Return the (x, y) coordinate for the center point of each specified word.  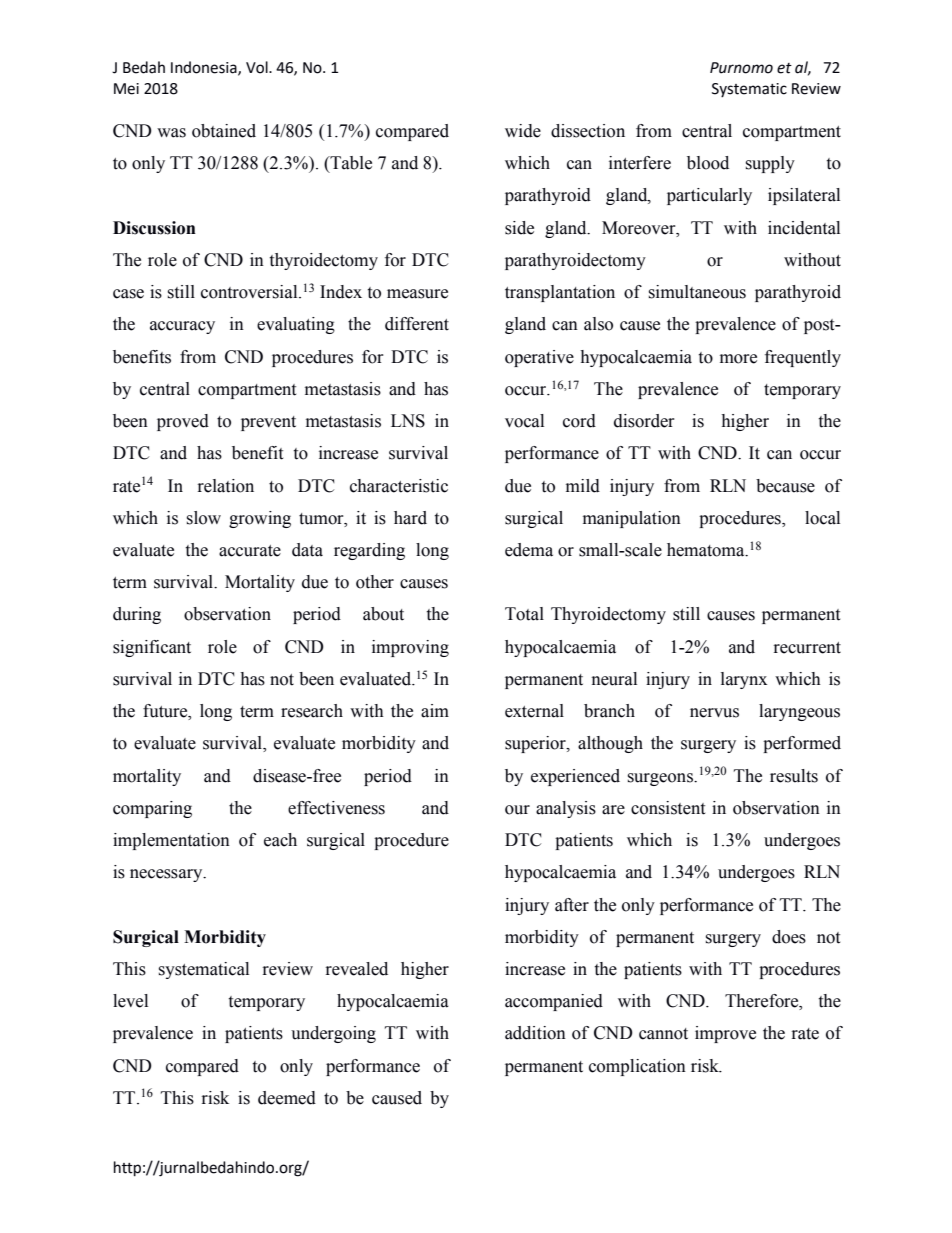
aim (435, 711)
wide (523, 131)
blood (708, 163)
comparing (152, 809)
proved (183, 422)
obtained (224, 131)
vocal (524, 421)
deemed (287, 1098)
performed (802, 744)
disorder (644, 421)
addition (535, 1033)
